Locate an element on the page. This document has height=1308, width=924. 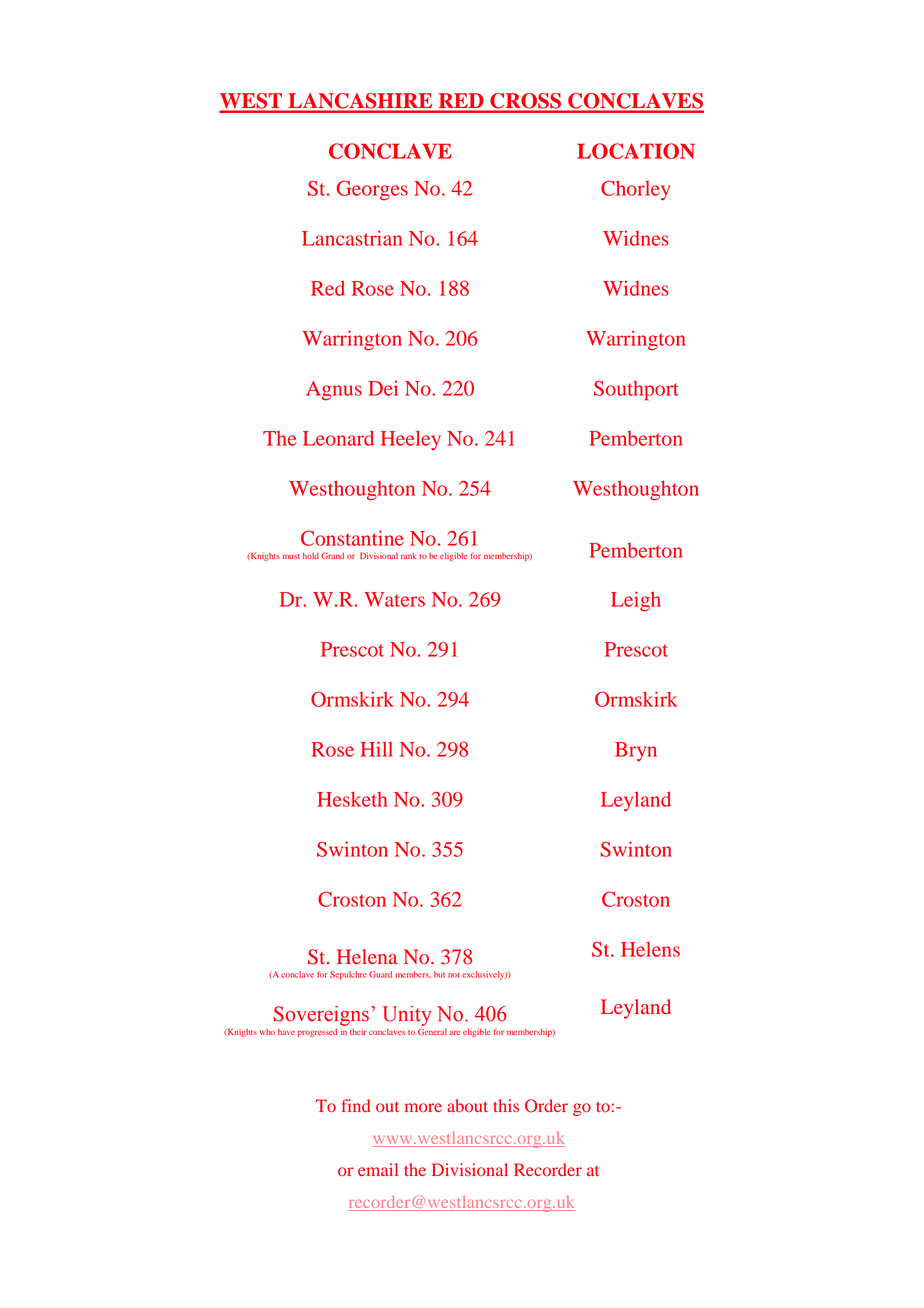
find is located at coordinates (355, 1105).
